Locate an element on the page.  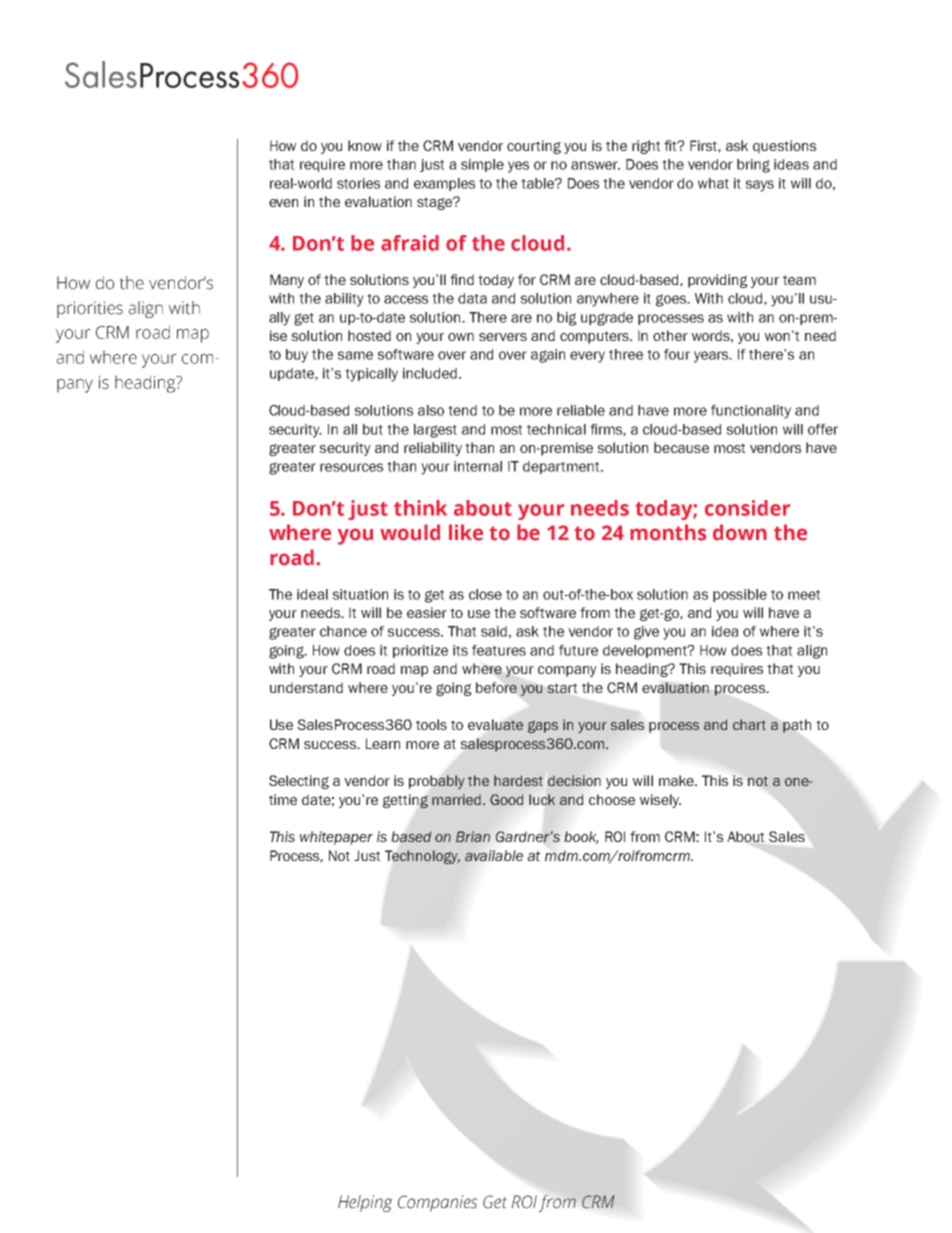
its is located at coordinates (460, 650).
